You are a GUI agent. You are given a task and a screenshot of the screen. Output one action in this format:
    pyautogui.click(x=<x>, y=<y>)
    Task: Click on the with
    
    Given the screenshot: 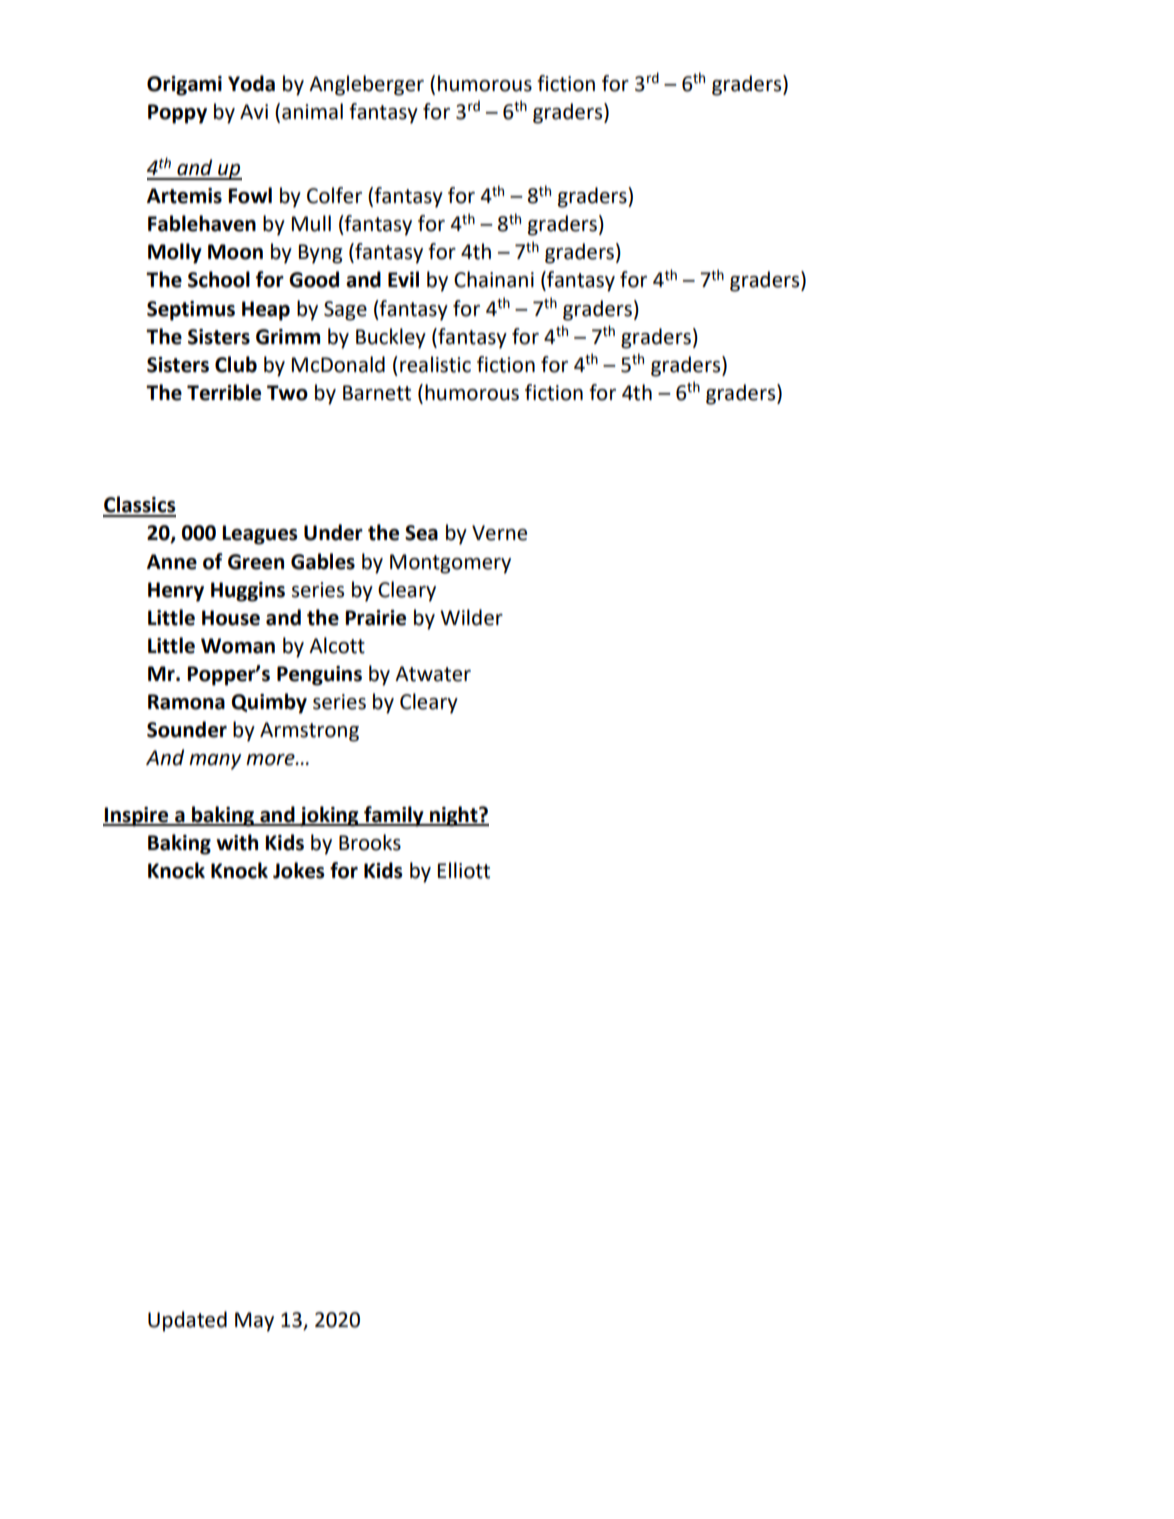 What is the action you would take?
    pyautogui.click(x=237, y=842)
